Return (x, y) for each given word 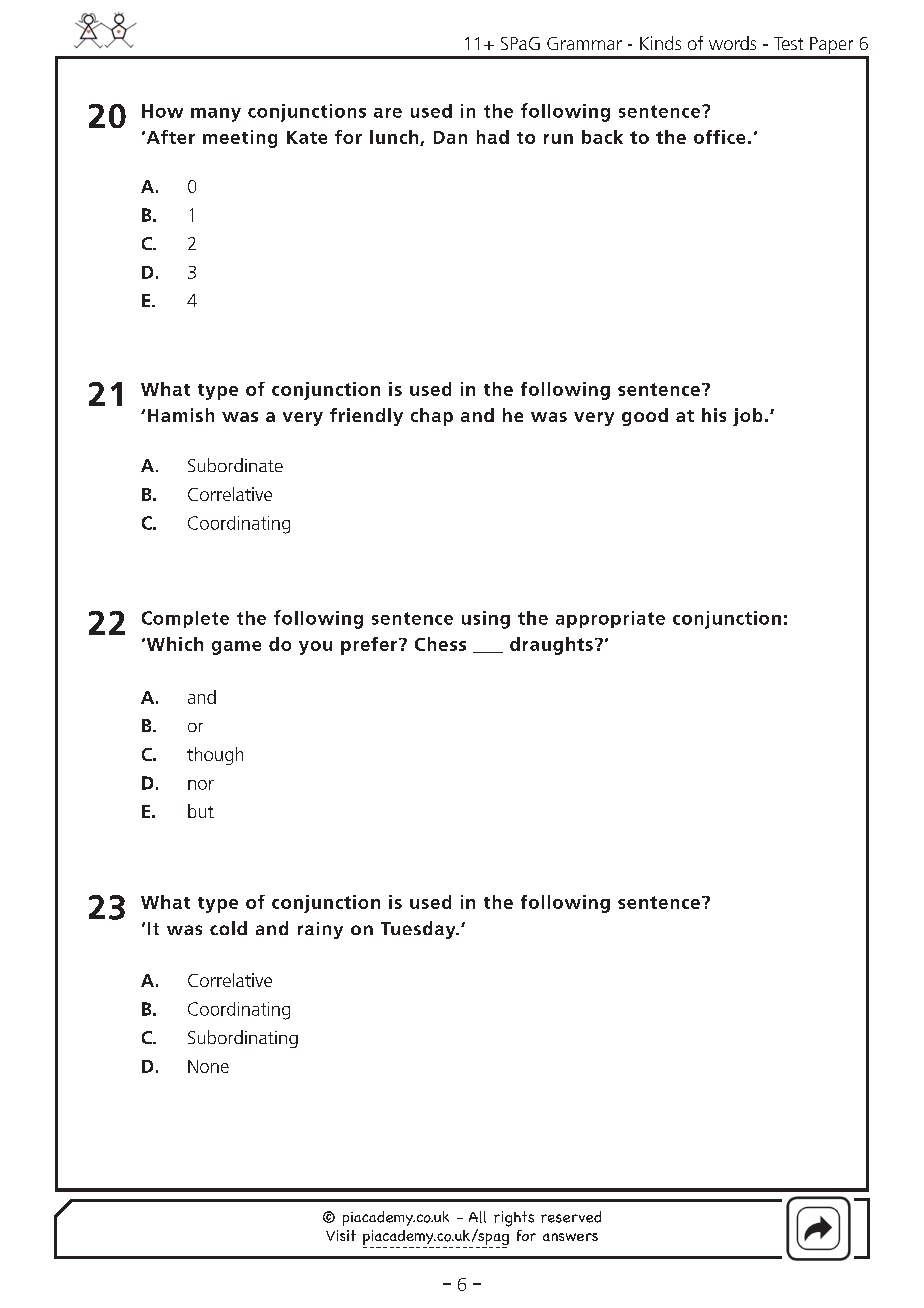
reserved (571, 1217)
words (732, 43)
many (216, 115)
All (477, 1217)
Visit (341, 1235)
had (493, 137)
